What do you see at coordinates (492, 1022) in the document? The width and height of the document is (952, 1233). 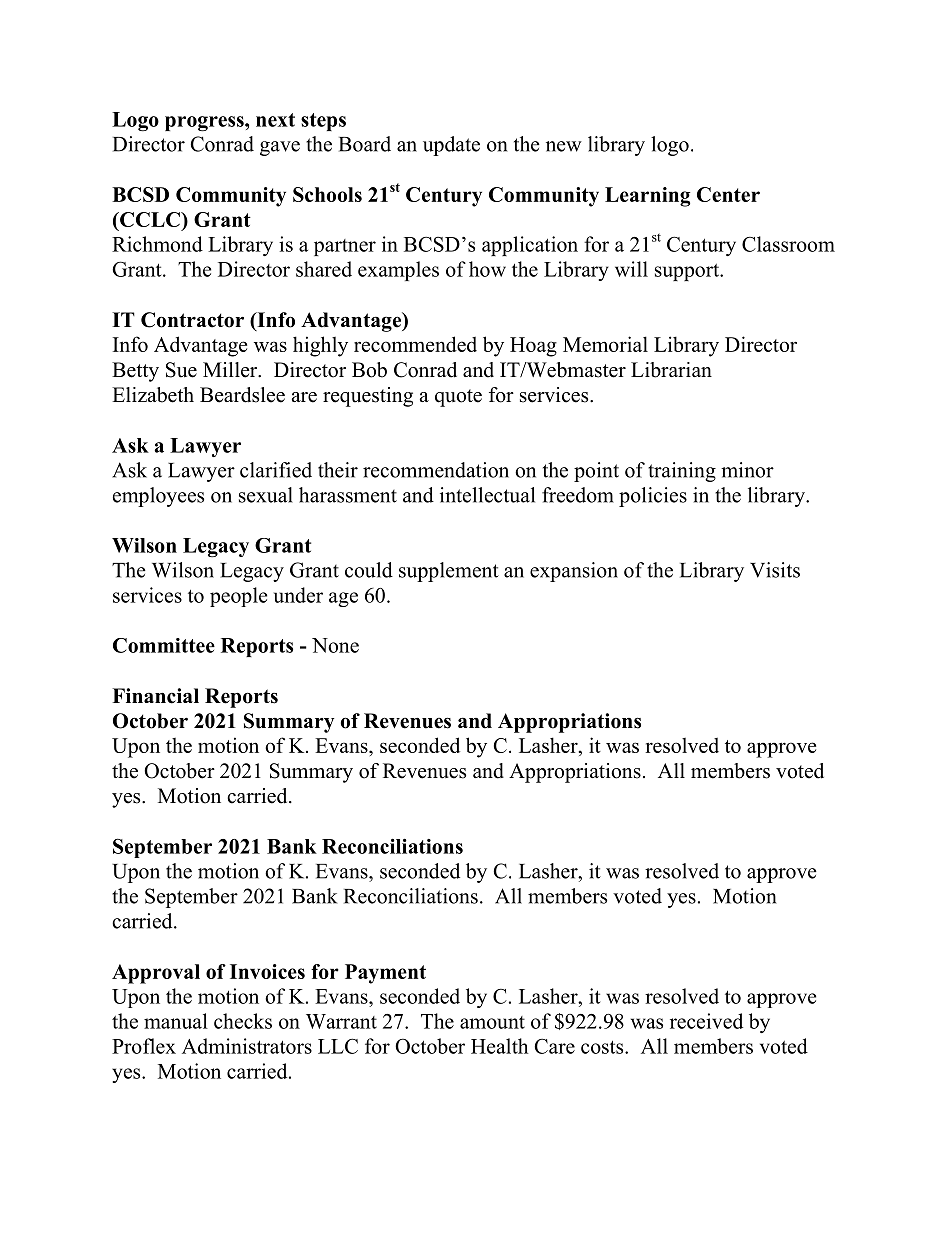 I see `amount` at bounding box center [492, 1022].
